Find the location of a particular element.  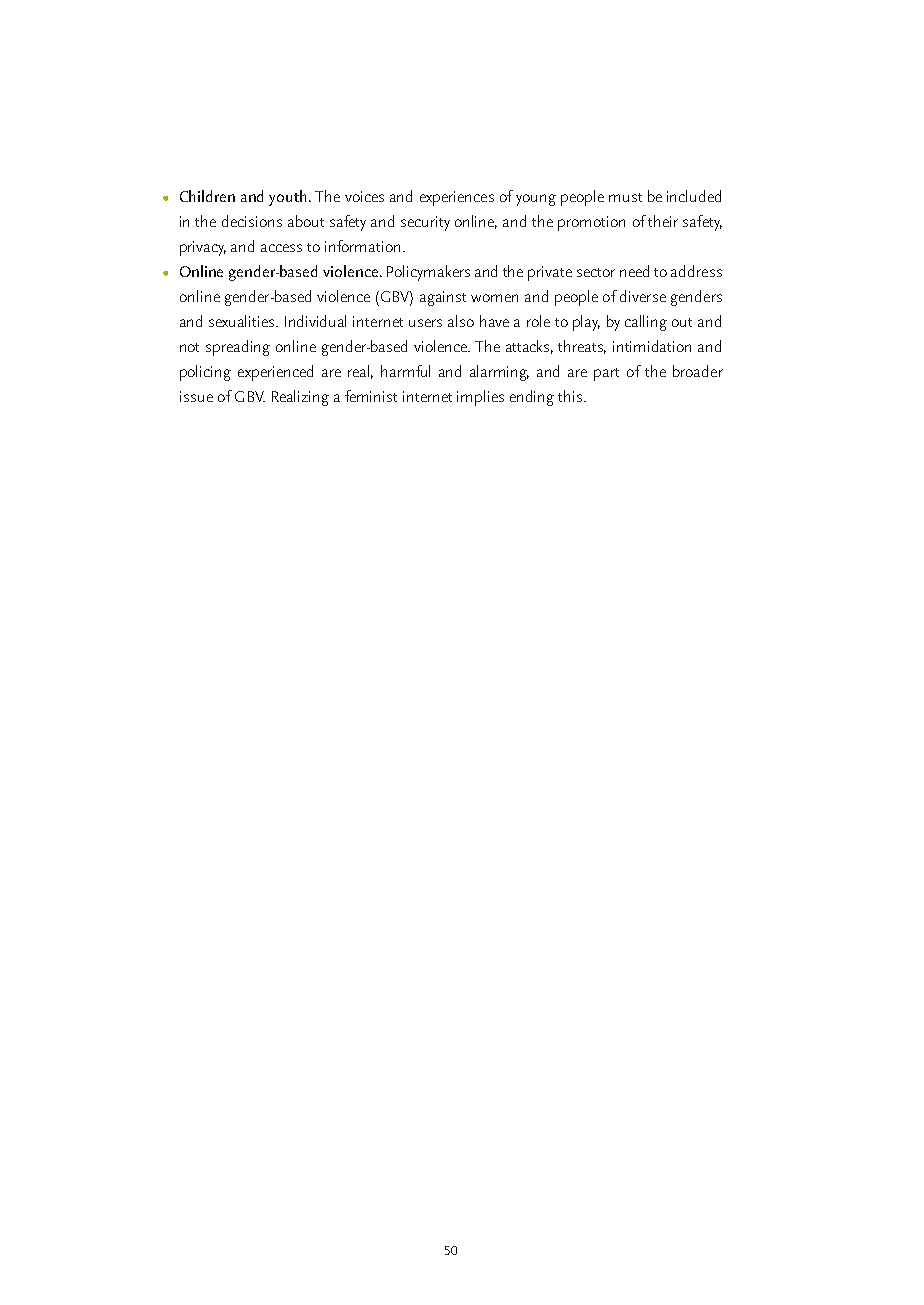

youth is located at coordinates (287, 198).
